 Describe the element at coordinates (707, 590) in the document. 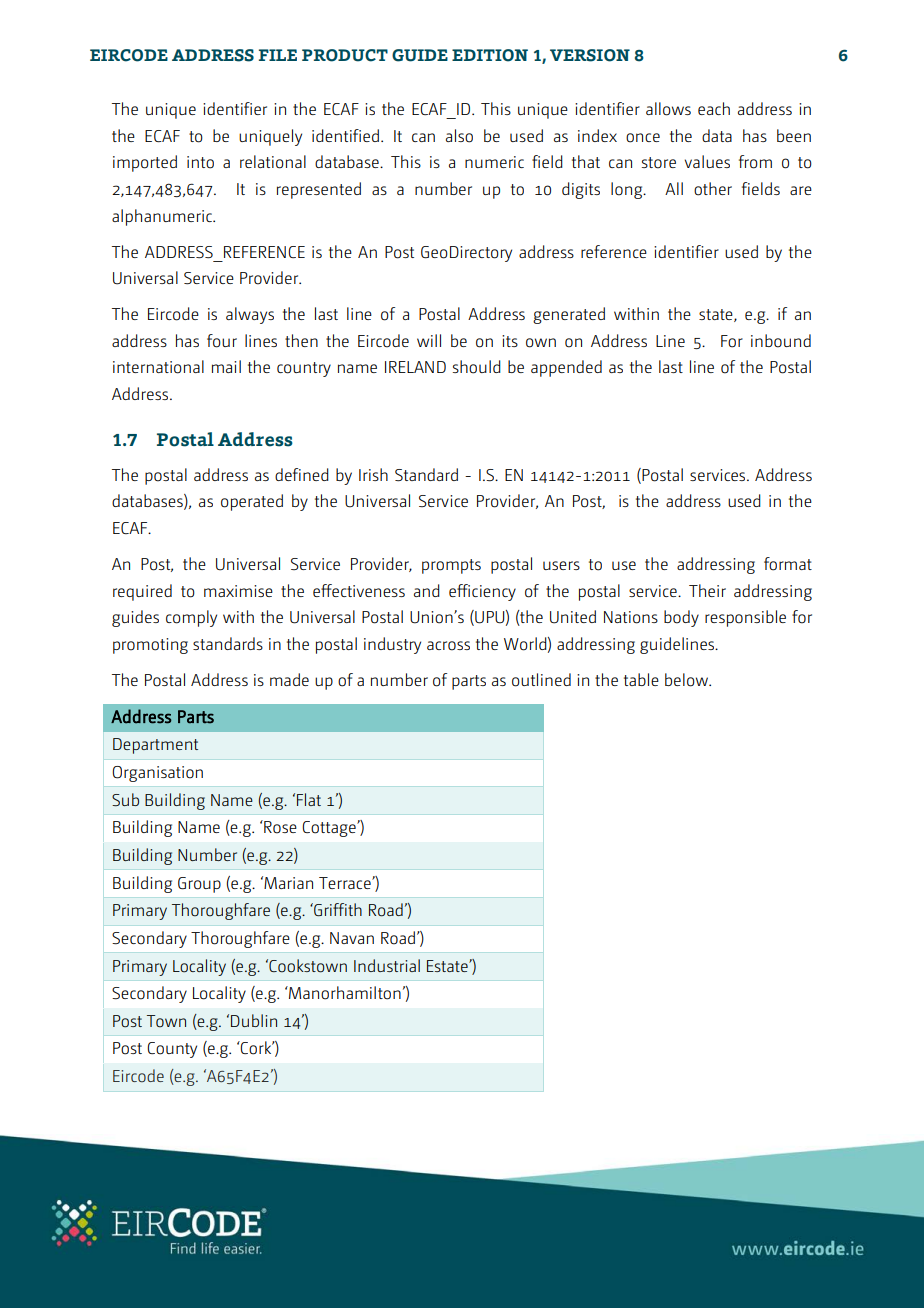

I see `Their` at that location.
